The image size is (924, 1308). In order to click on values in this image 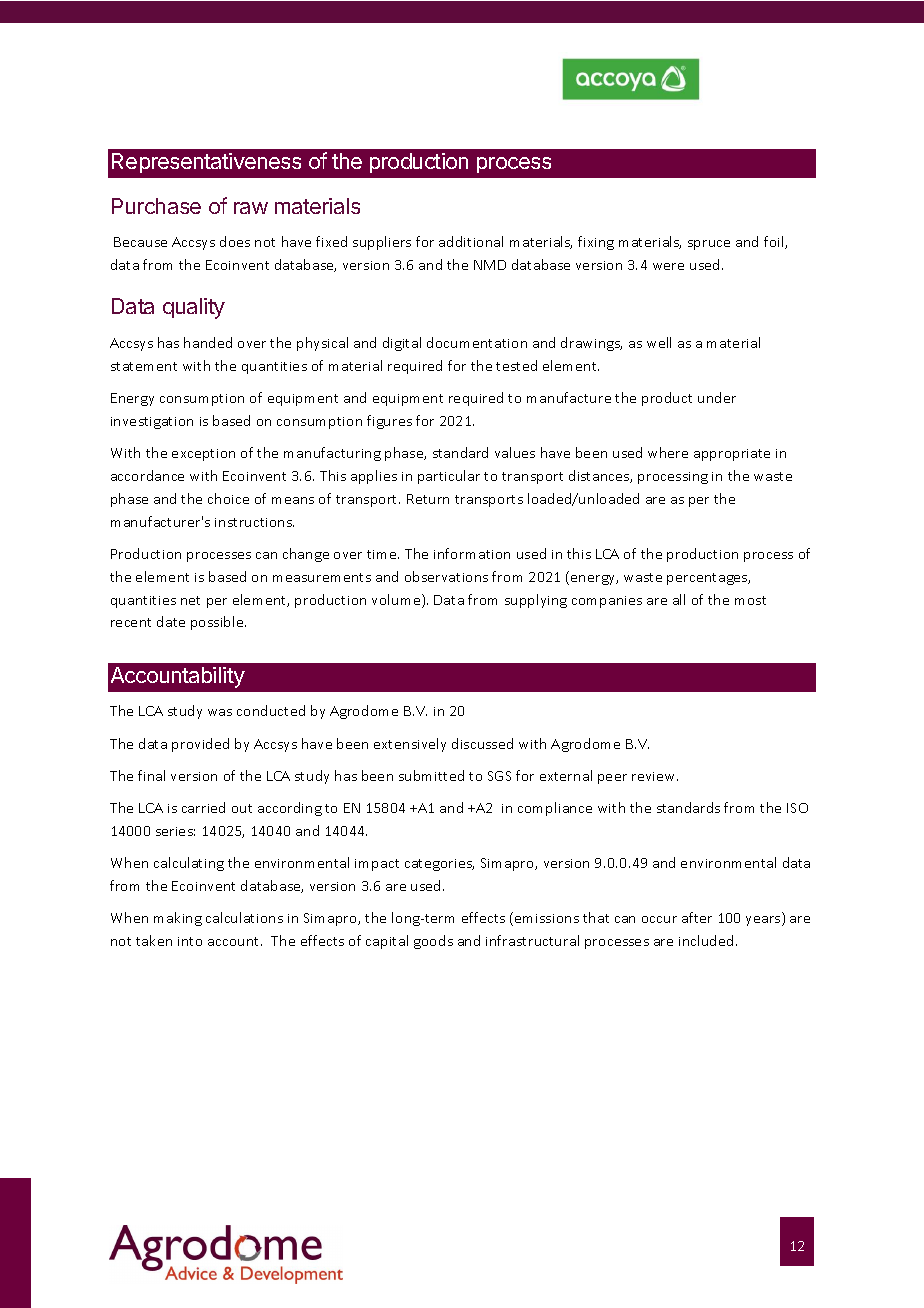, I will do `click(515, 452)`.
